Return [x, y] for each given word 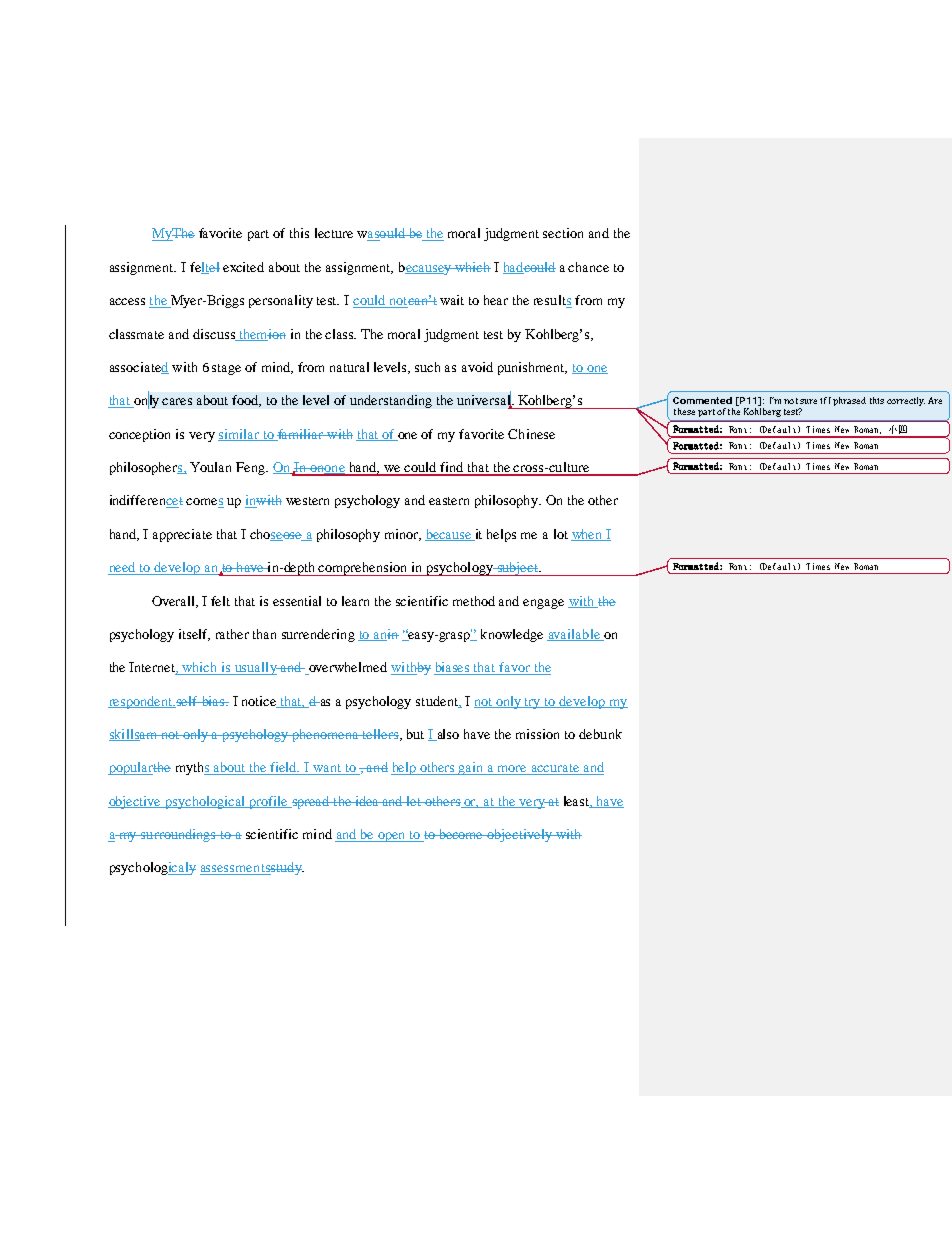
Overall [175, 602]
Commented [702, 400]
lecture [334, 233]
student [438, 702]
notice [260, 702]
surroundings [178, 835]
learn [355, 601]
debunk [600, 734]
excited [243, 267]
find [452, 468]
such [427, 367]
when [588, 535]
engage [543, 604]
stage [226, 369]
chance [588, 267]
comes [205, 503]
